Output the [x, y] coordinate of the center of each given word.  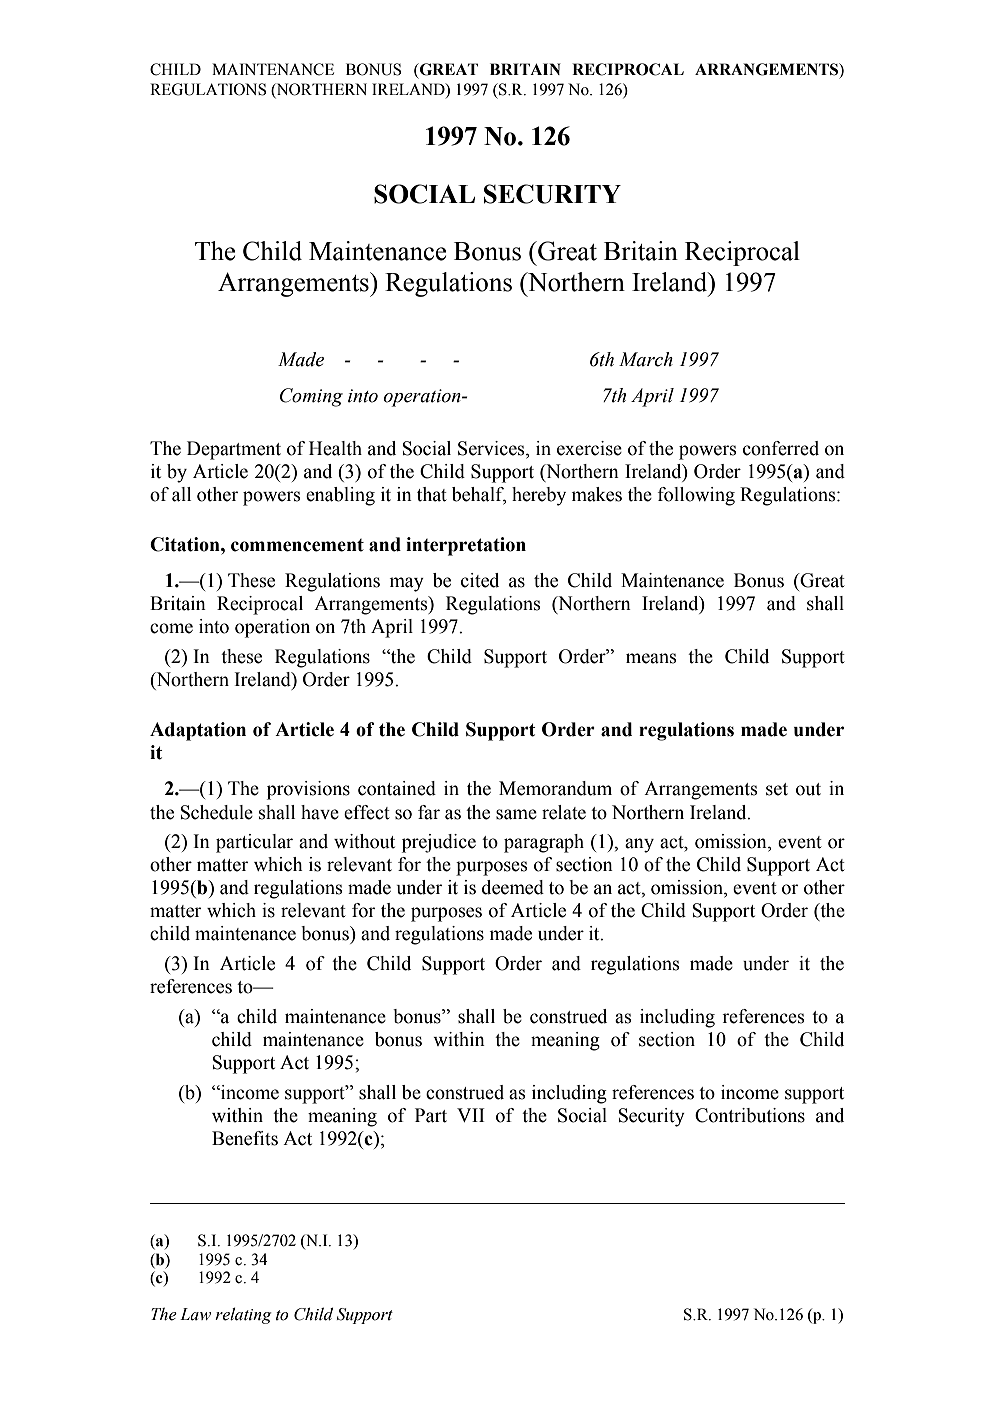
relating [243, 1315]
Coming [311, 397]
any [639, 845]
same [516, 814]
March [646, 359]
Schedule [217, 812]
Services [492, 449]
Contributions [750, 1115]
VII [471, 1115]
